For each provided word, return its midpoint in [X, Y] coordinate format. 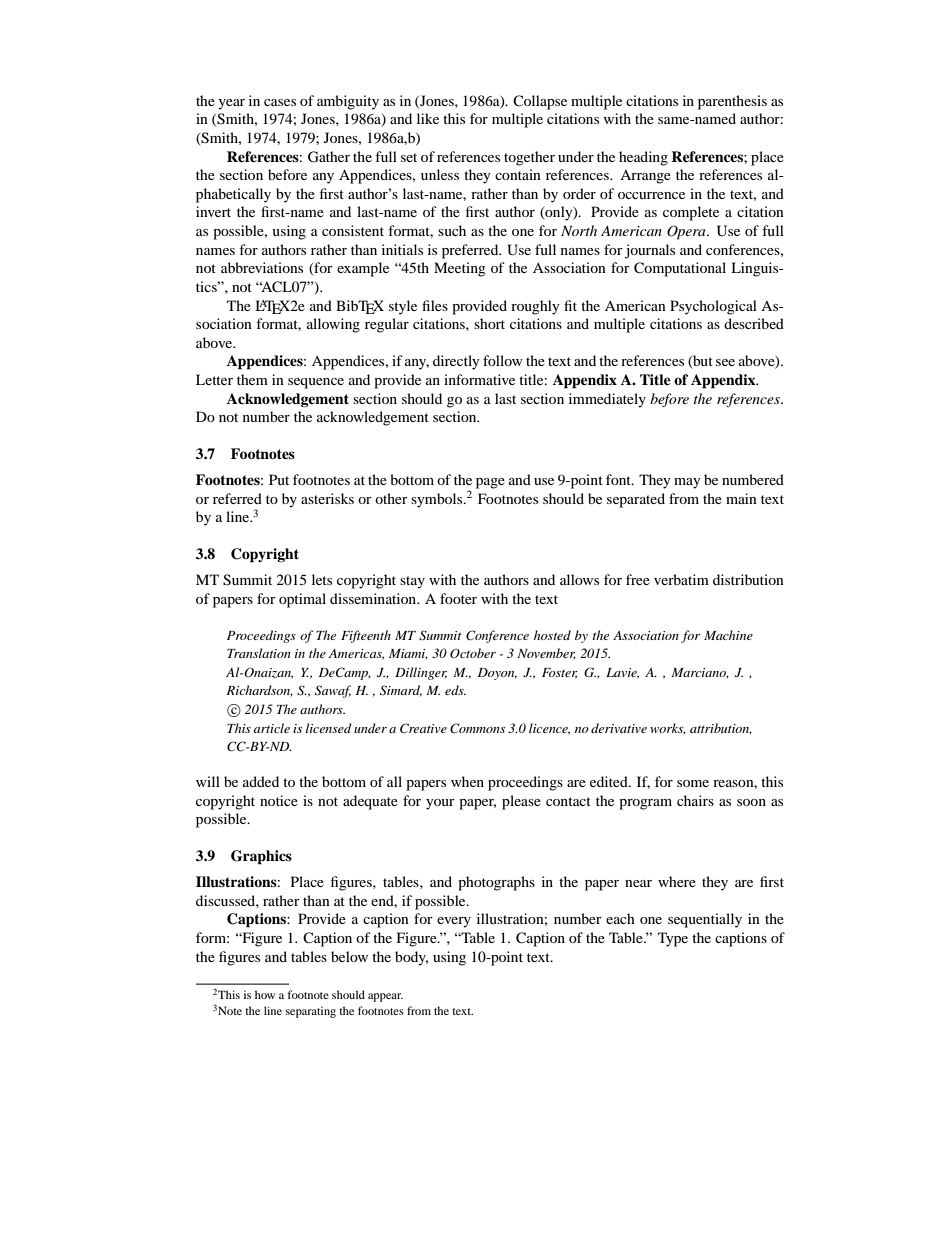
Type [673, 939]
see [725, 362]
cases [280, 102]
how [265, 994]
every [454, 922]
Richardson [259, 691]
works [668, 729]
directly [456, 362]
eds [455, 690]
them [252, 379]
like [428, 118]
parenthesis [732, 102]
